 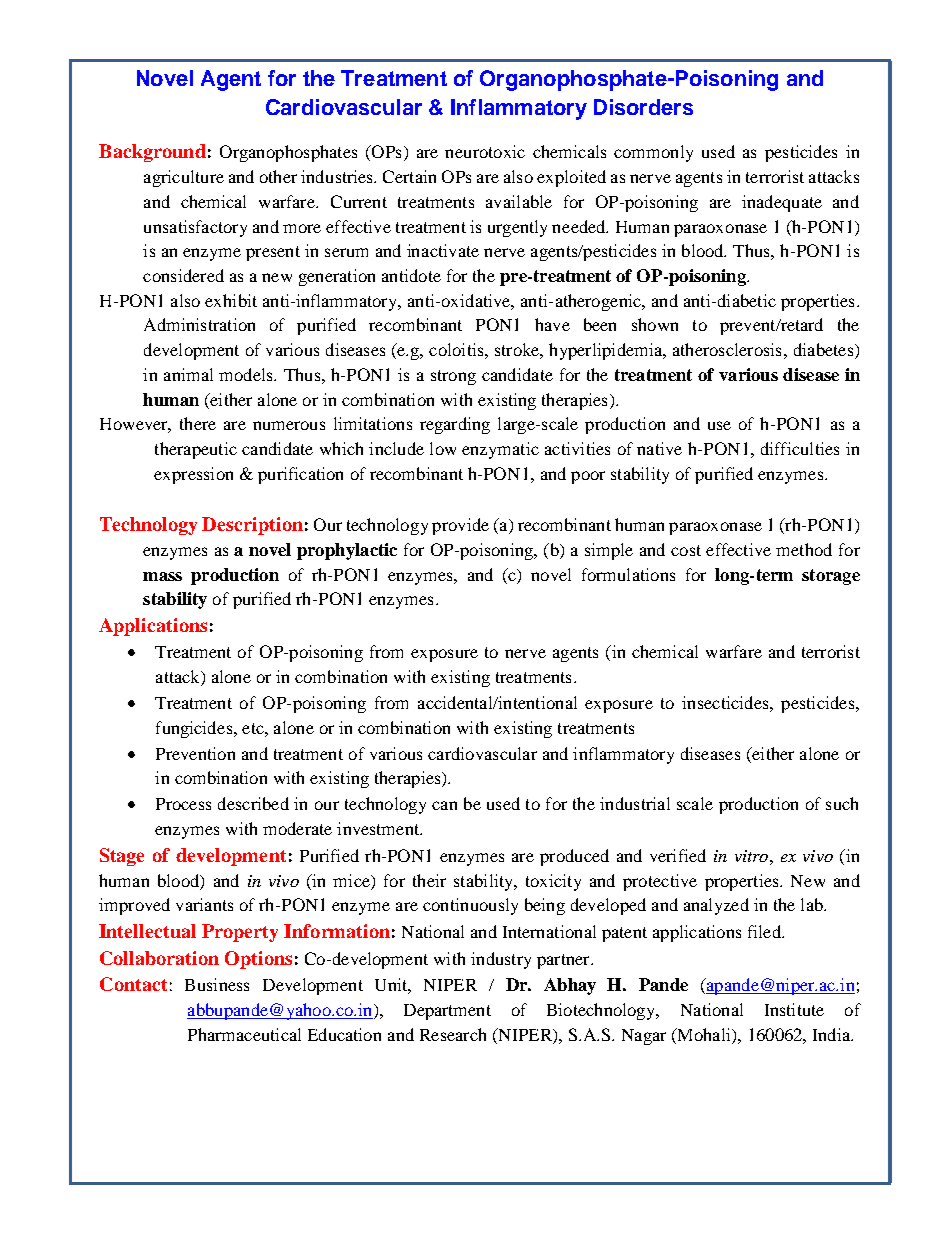 I want to click on commonly, so click(x=653, y=153).
